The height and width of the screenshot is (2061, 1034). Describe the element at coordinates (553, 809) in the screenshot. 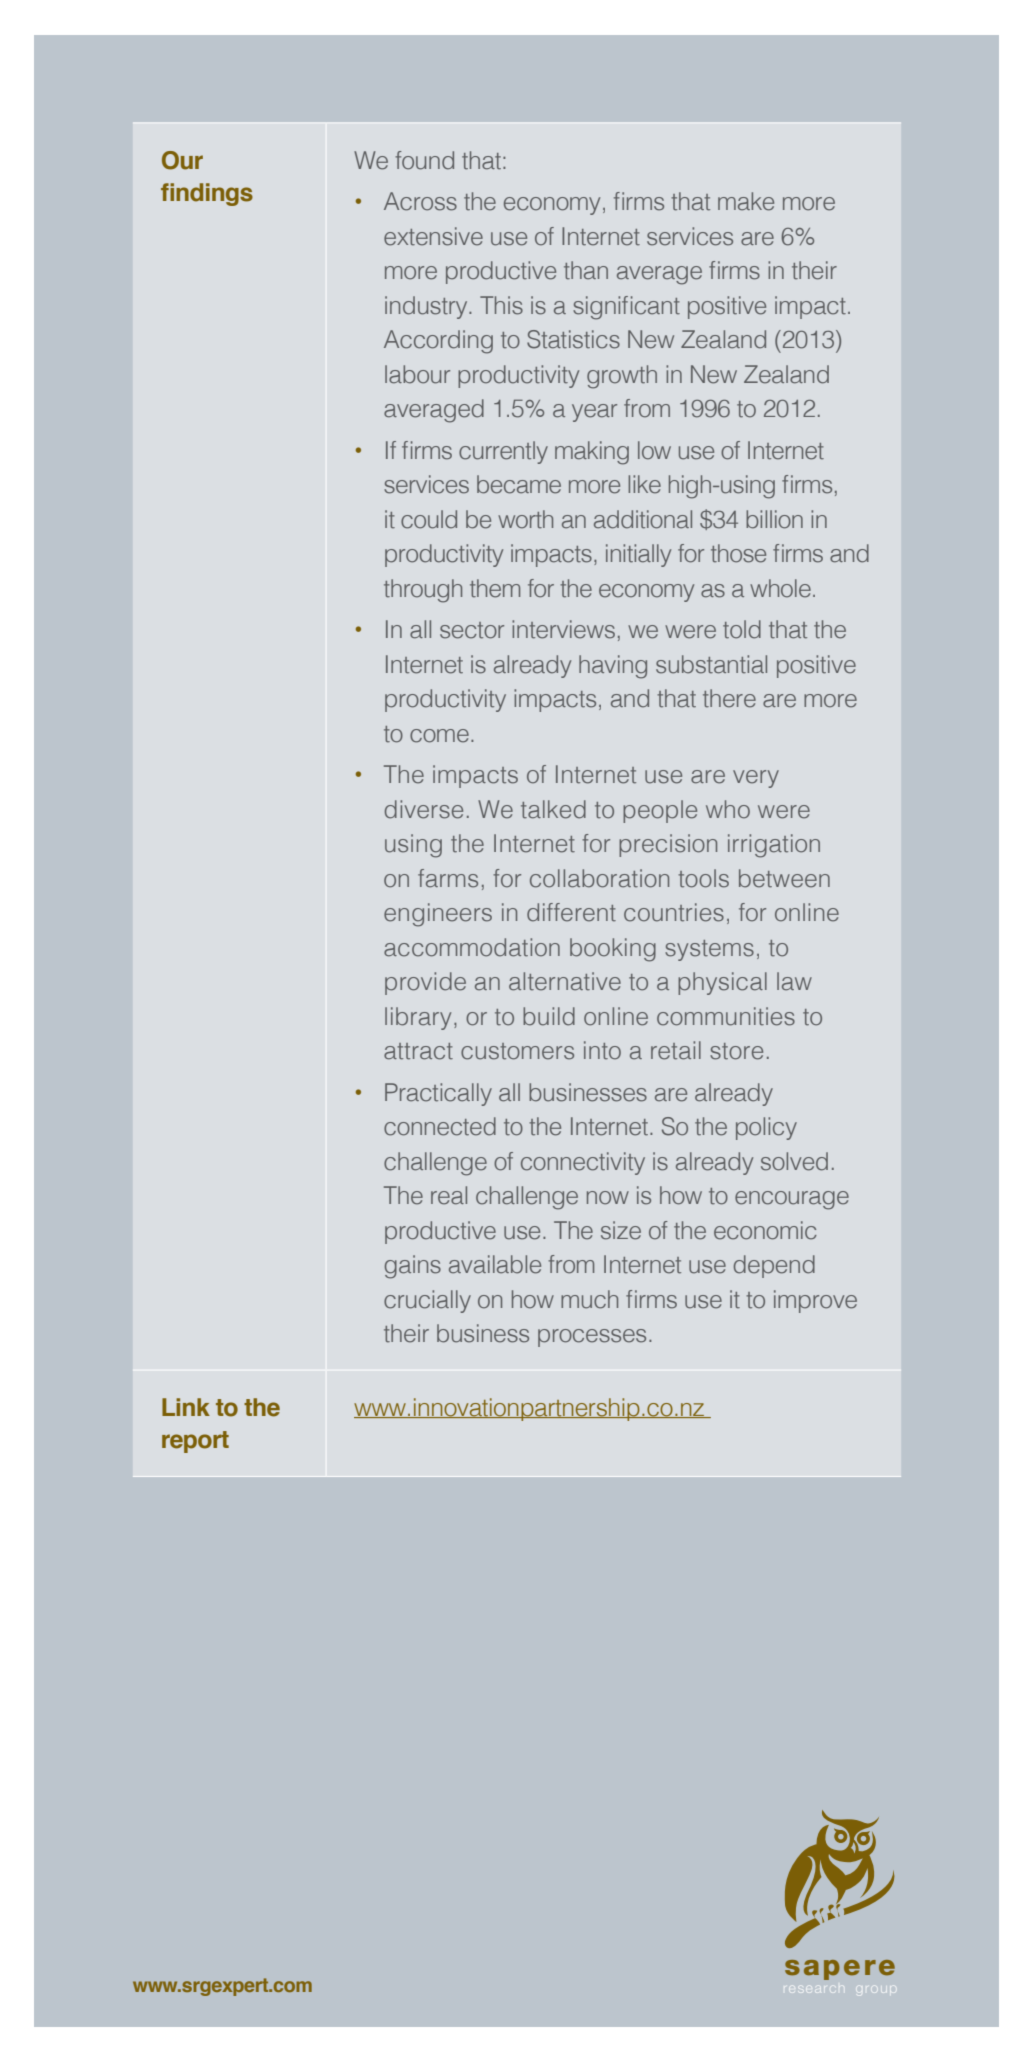

I see `talked` at that location.
